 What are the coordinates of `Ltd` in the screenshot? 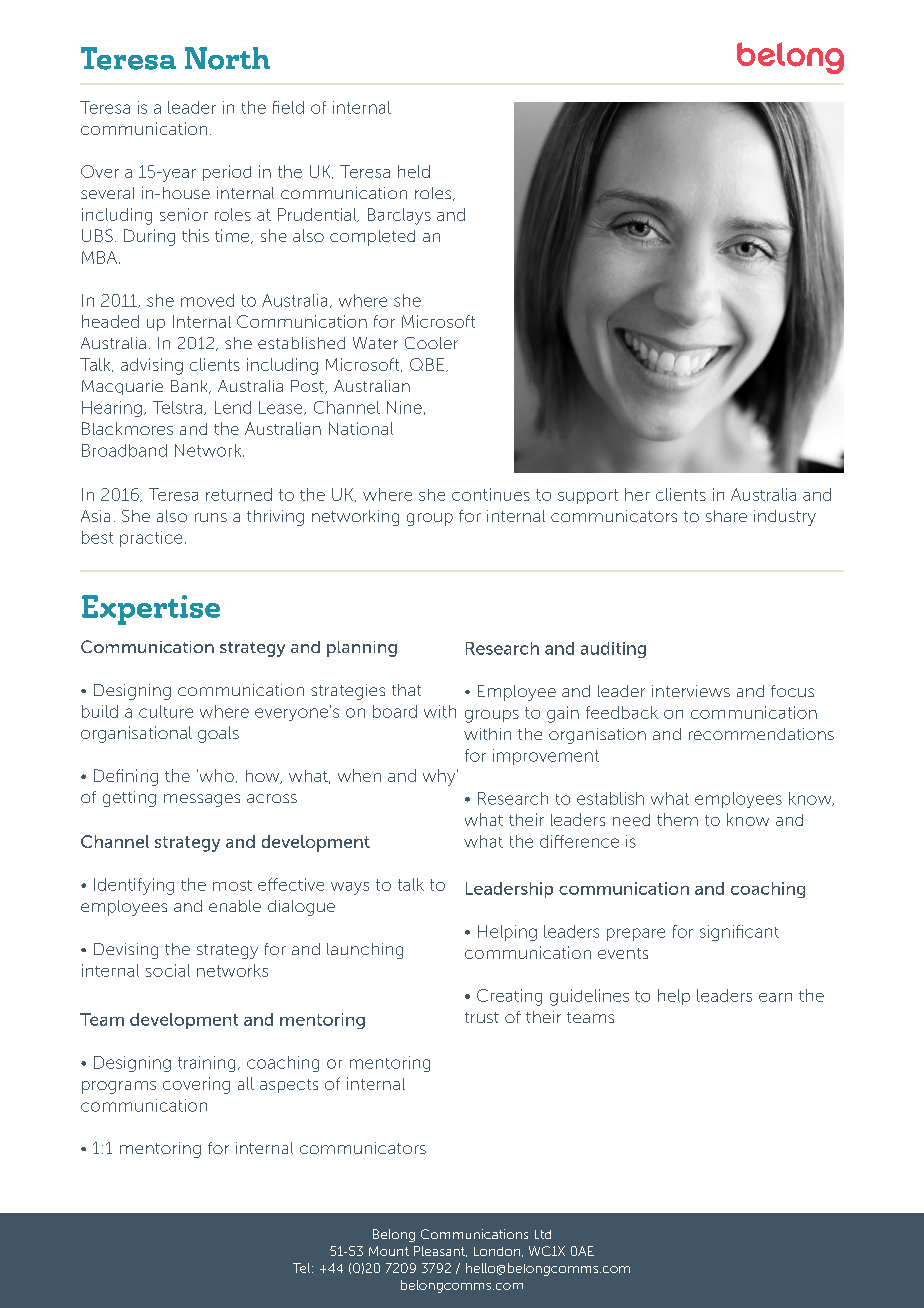 It's located at (543, 1234).
